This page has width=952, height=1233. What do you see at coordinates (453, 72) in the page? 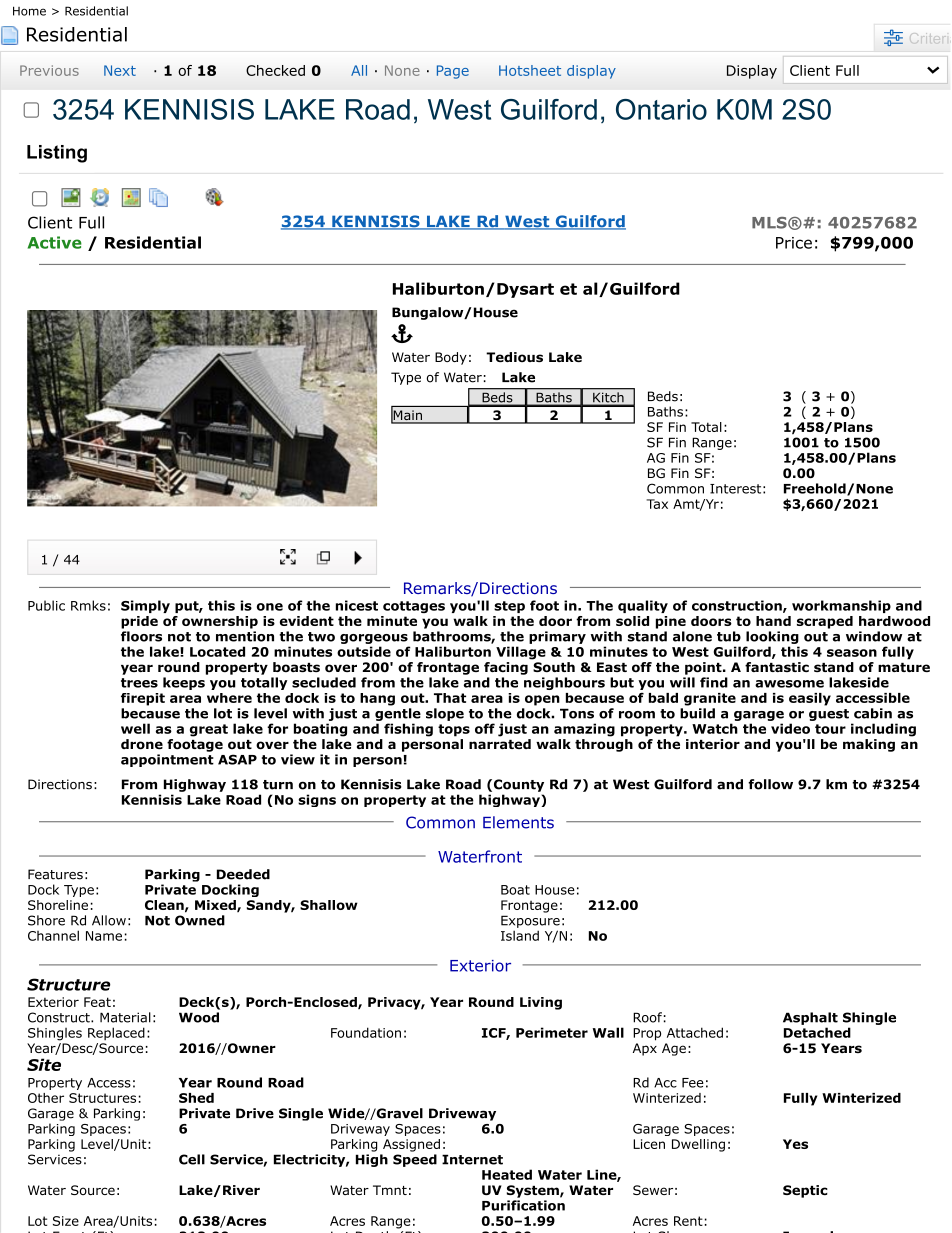
I see `Page` at bounding box center [453, 72].
